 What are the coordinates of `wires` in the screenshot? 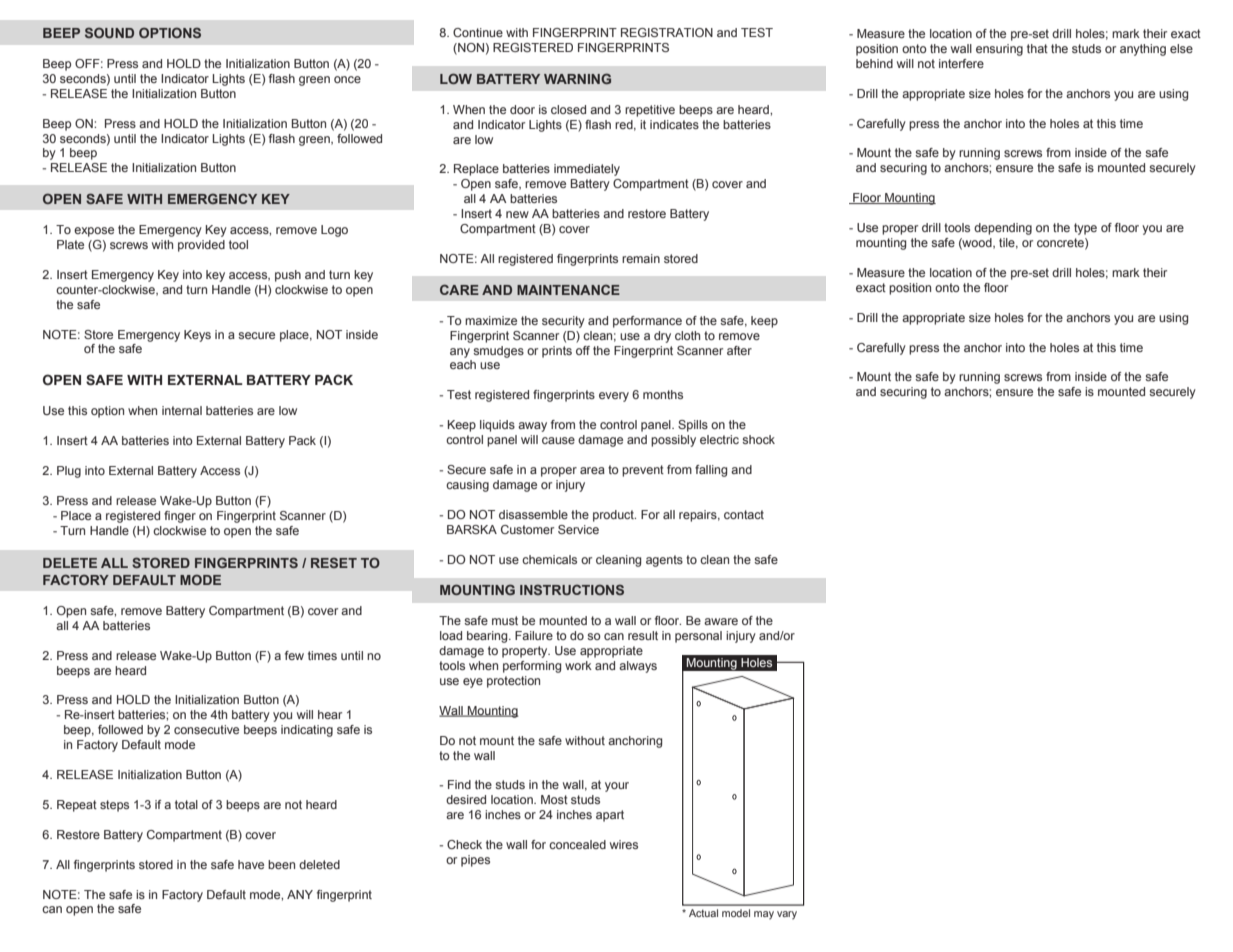 It's located at (624, 844).
